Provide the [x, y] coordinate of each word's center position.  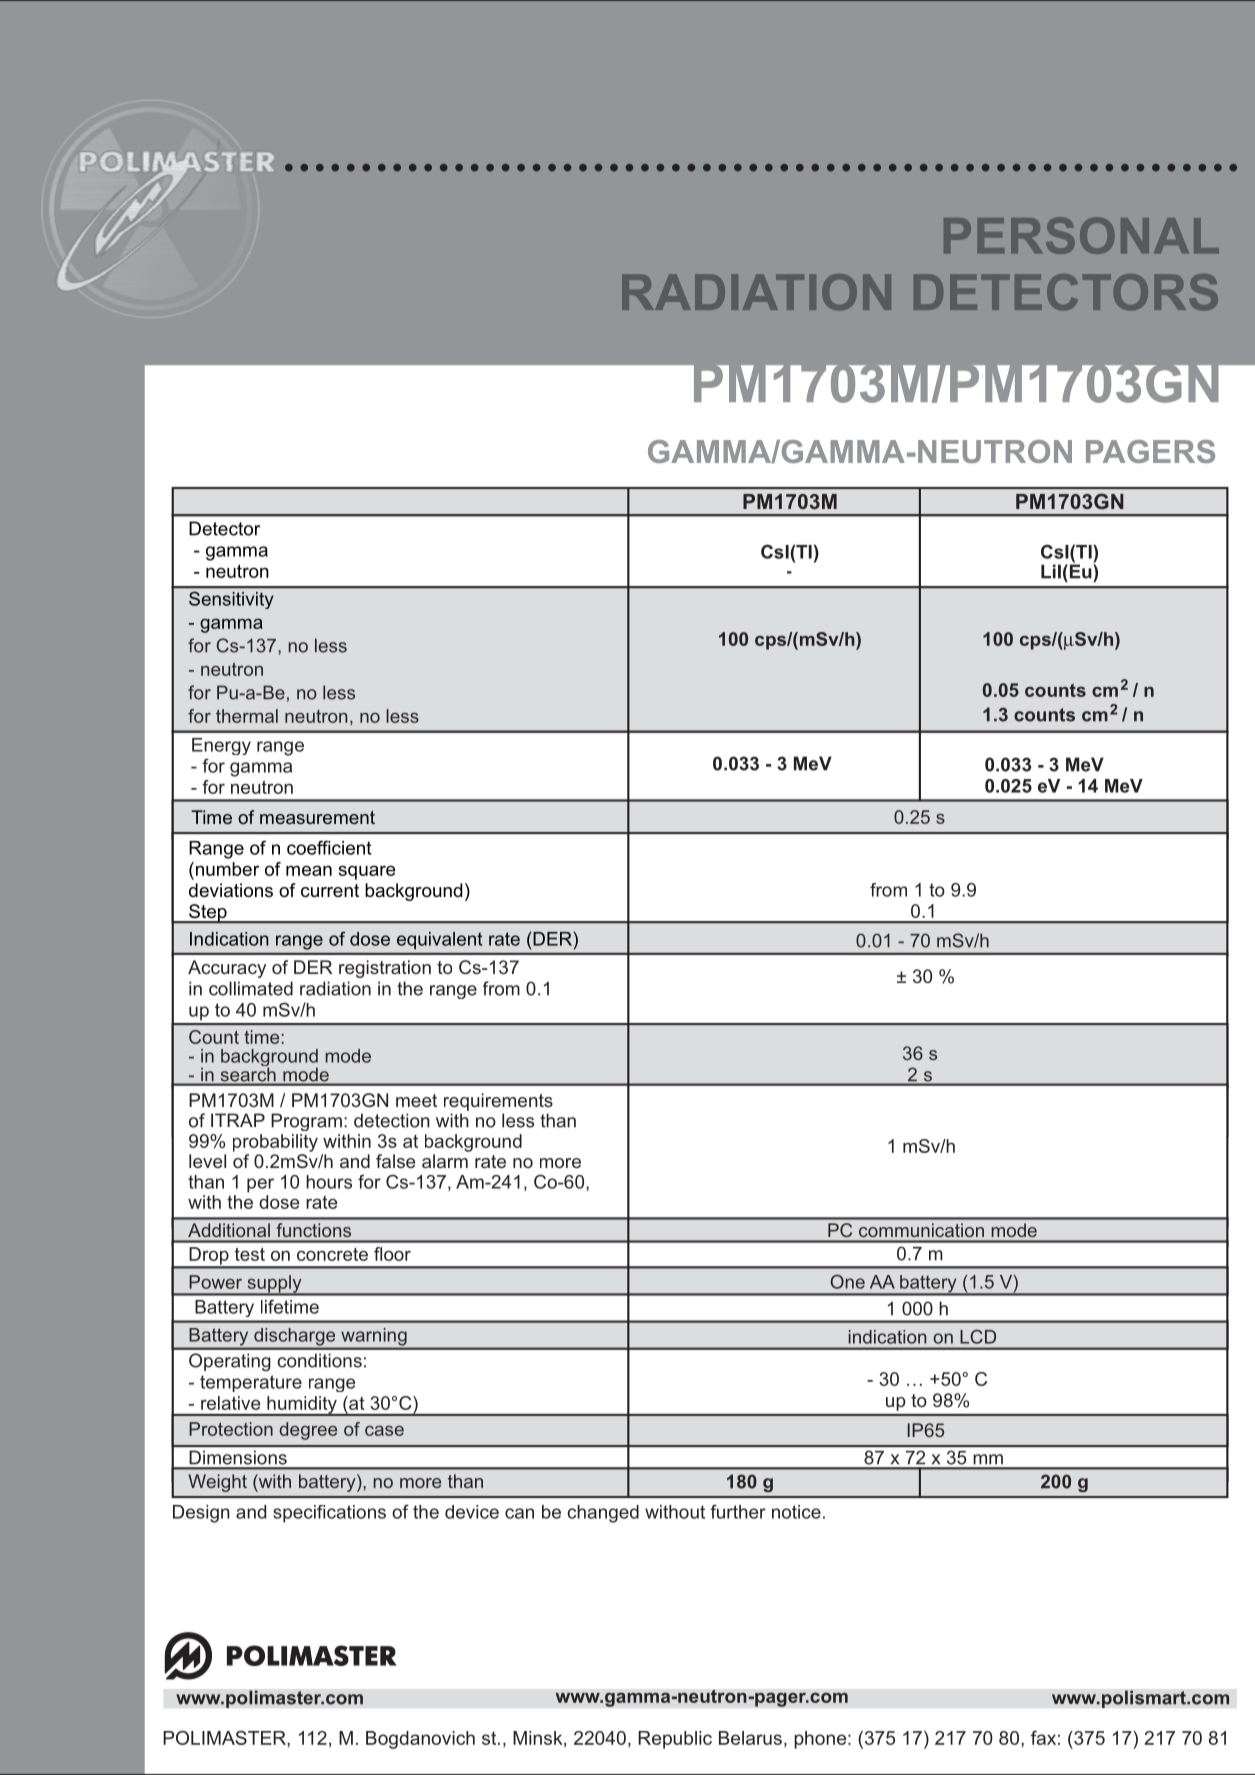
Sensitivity [231, 600]
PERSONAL [1081, 235]
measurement [317, 817]
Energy [221, 746]
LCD [978, 1337]
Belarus [750, 1738]
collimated [251, 988]
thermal [247, 716]
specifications [329, 1514]
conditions [319, 1360]
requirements [498, 1102]
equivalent [439, 940]
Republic [675, 1740]
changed [603, 1514]
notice [796, 1512]
